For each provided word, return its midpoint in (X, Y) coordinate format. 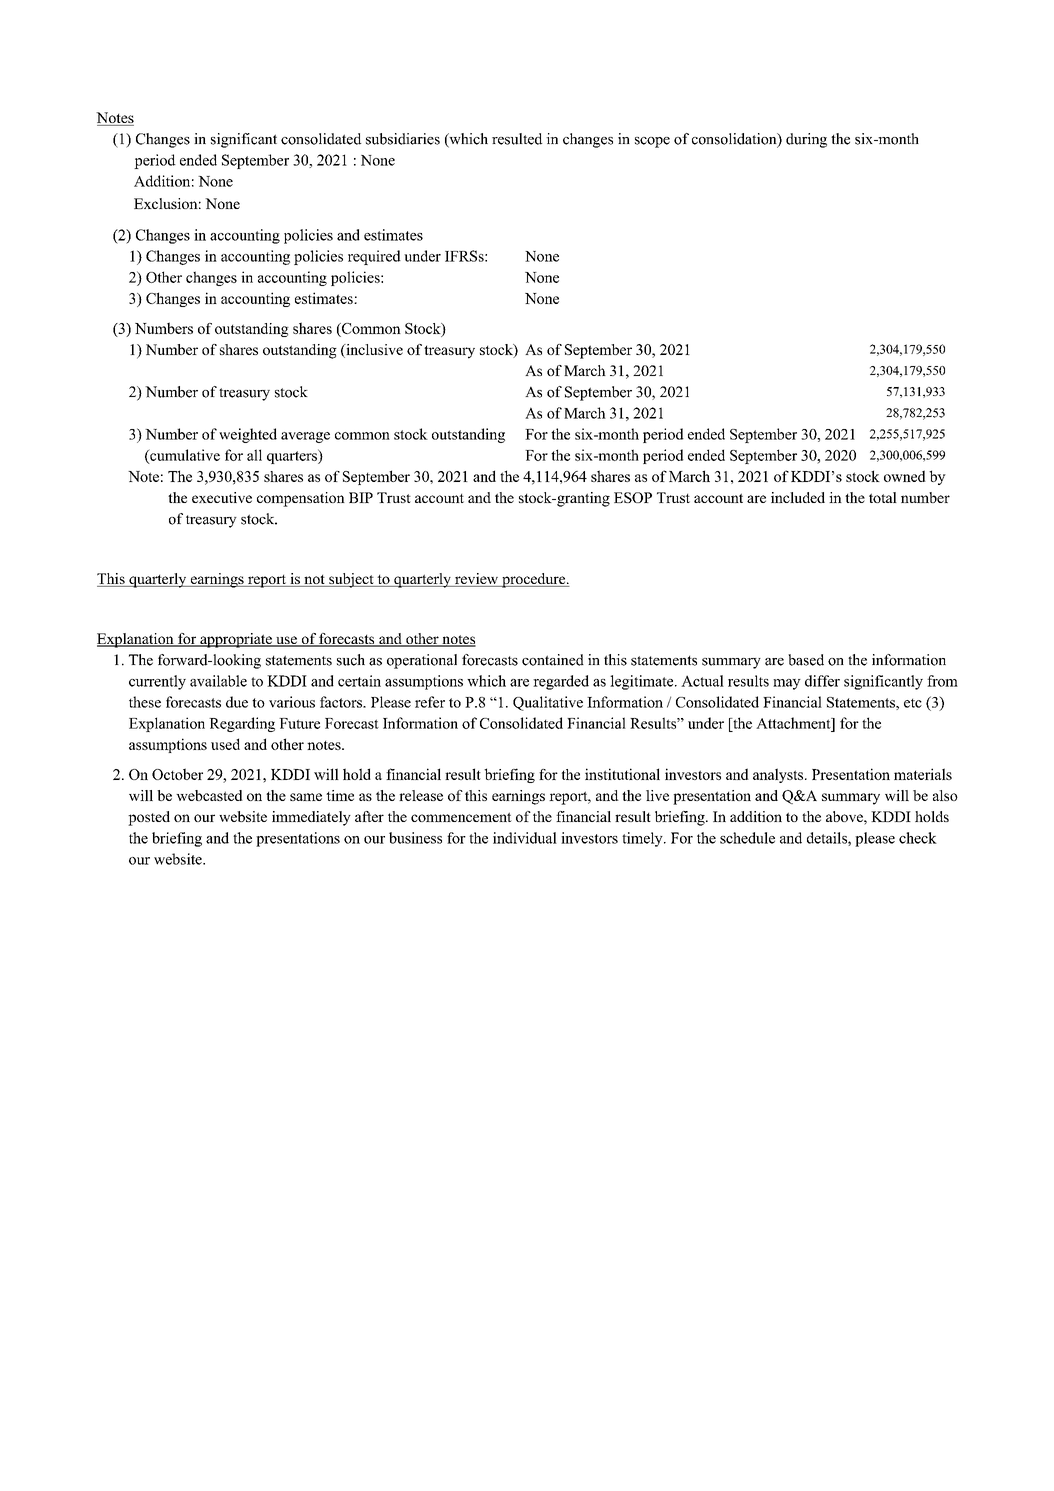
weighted (248, 435)
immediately (311, 818)
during (806, 140)
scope (652, 142)
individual (525, 838)
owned (905, 476)
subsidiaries (403, 139)
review (477, 580)
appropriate (236, 640)
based (806, 660)
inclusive (373, 351)
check (918, 838)
